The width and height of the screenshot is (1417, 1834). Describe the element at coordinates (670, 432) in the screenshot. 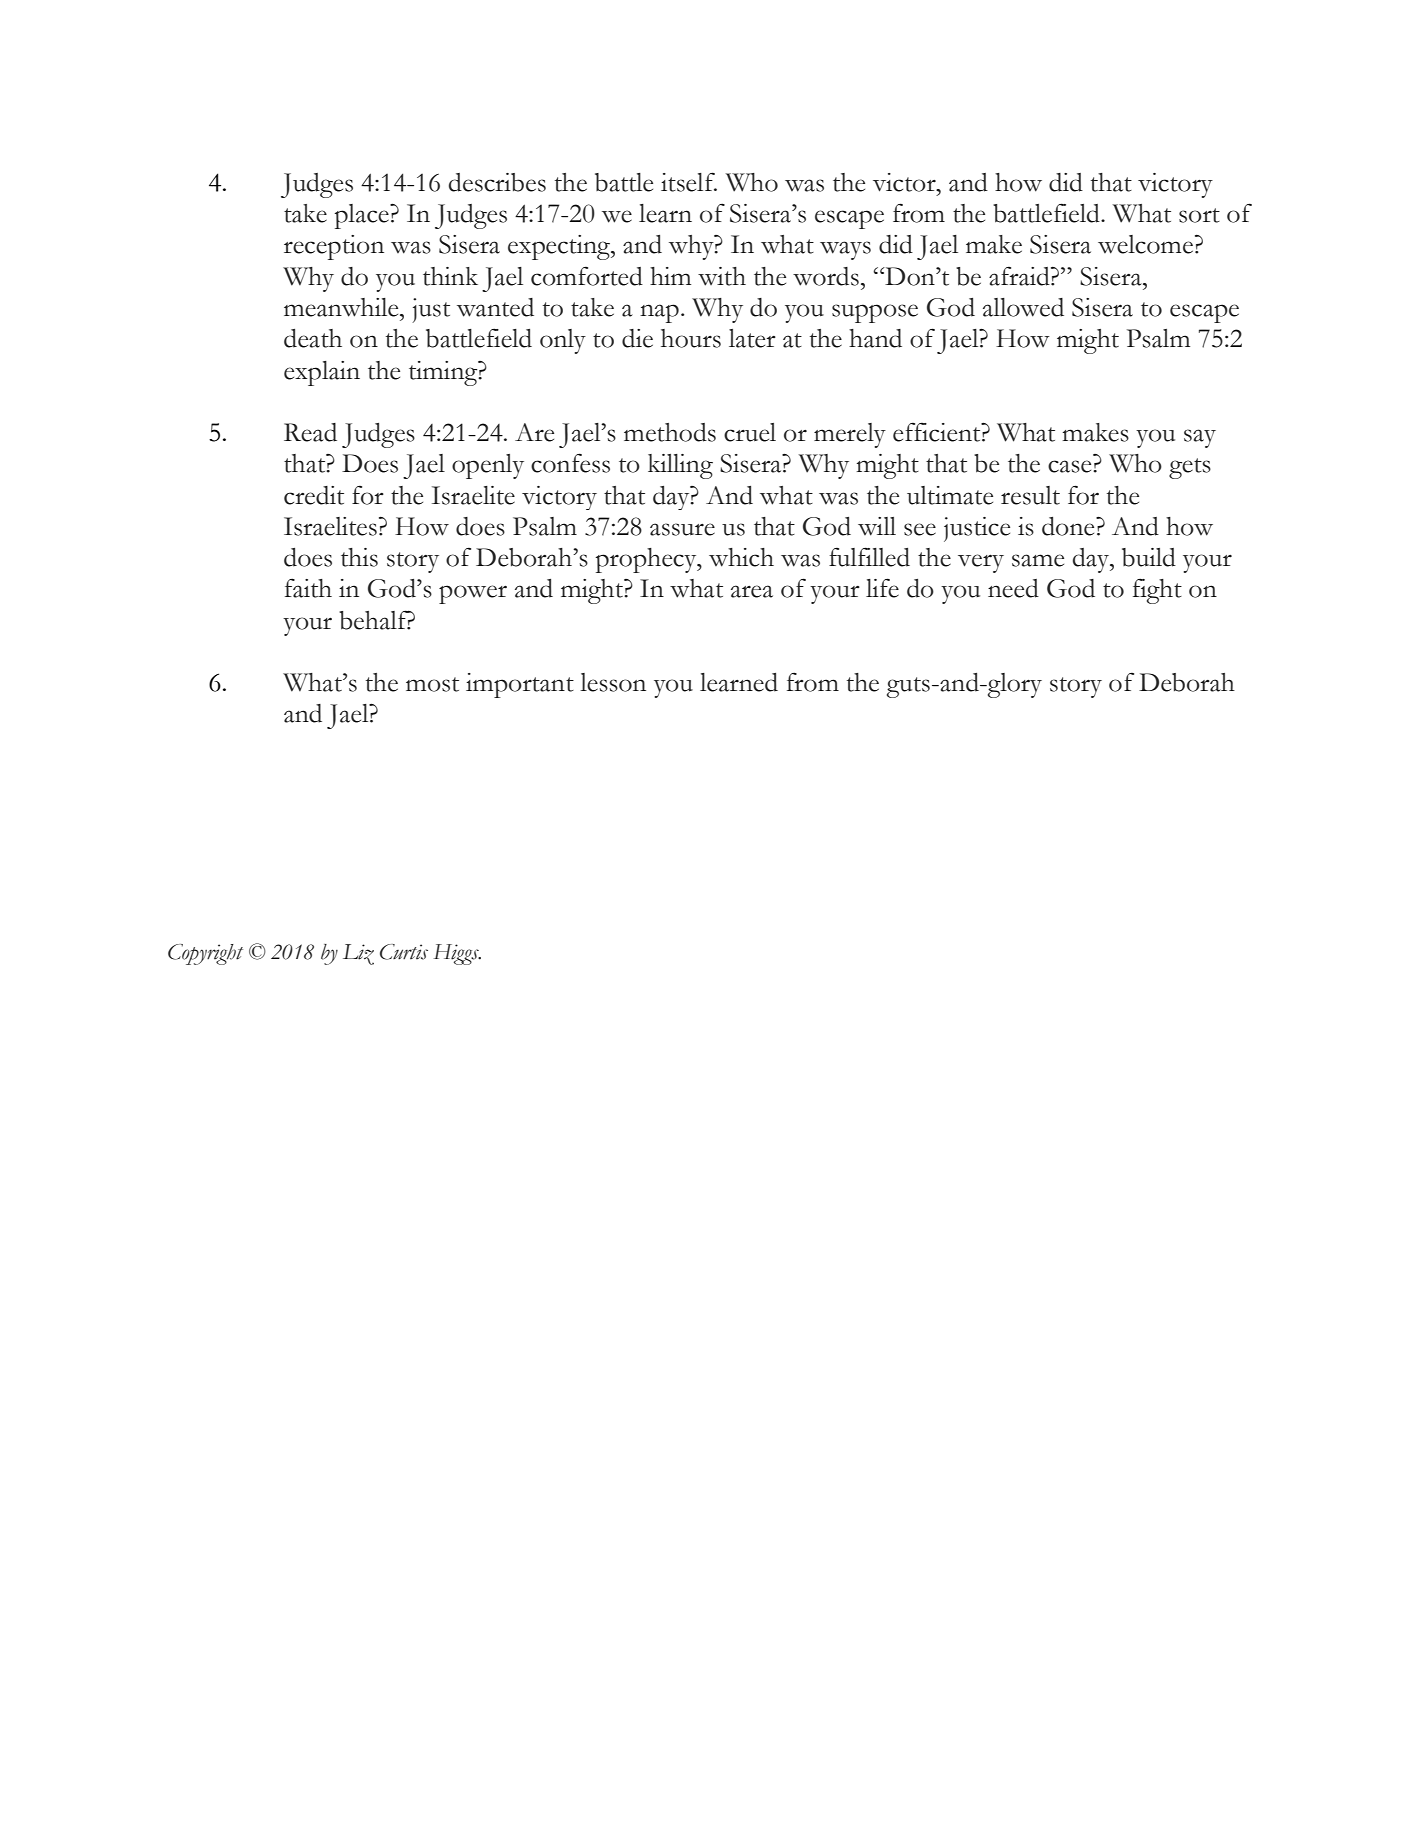

I see `methods` at that location.
